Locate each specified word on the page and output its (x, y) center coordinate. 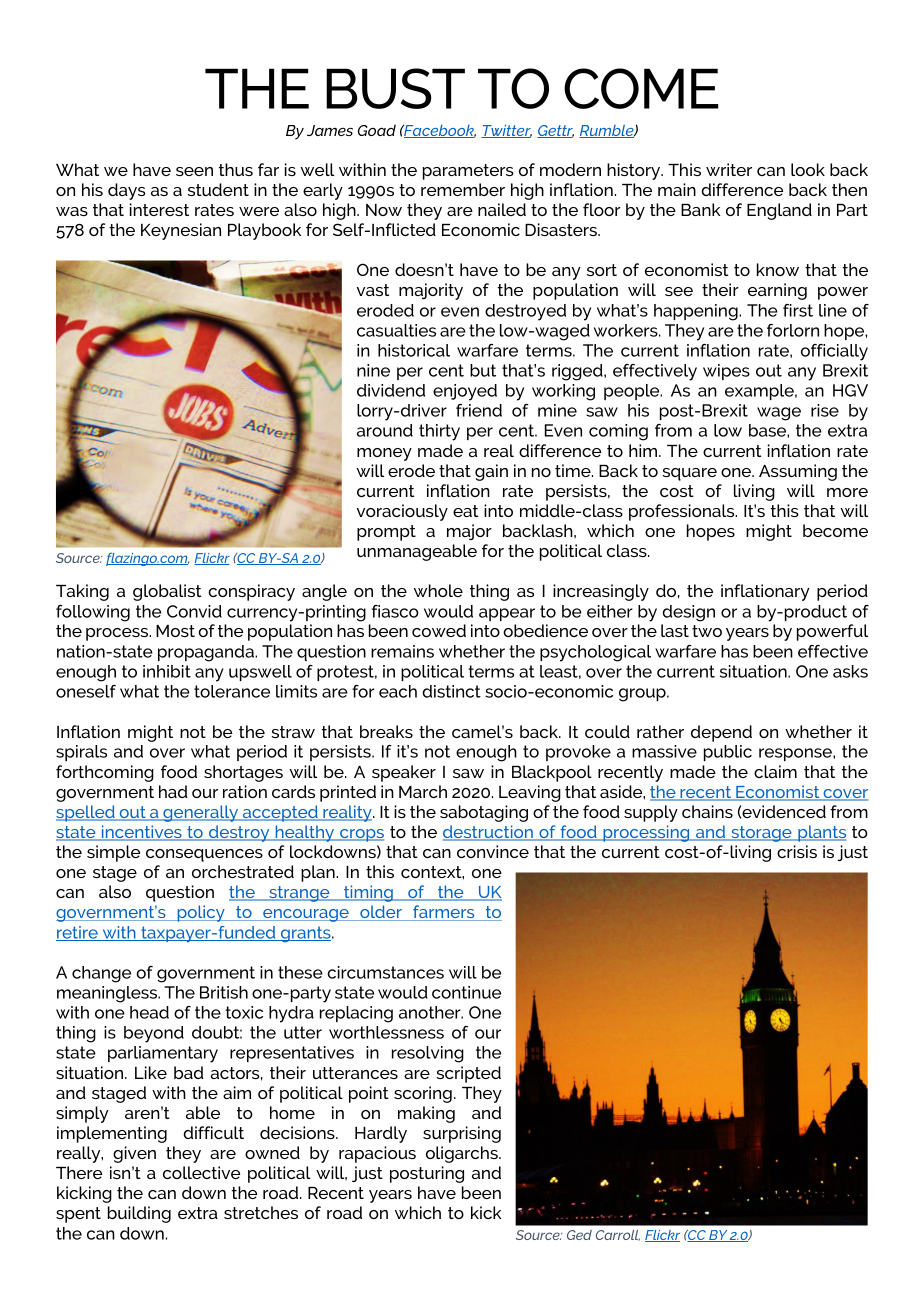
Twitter (506, 131)
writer (729, 169)
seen (194, 171)
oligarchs (463, 1154)
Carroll (618, 1235)
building (139, 1214)
